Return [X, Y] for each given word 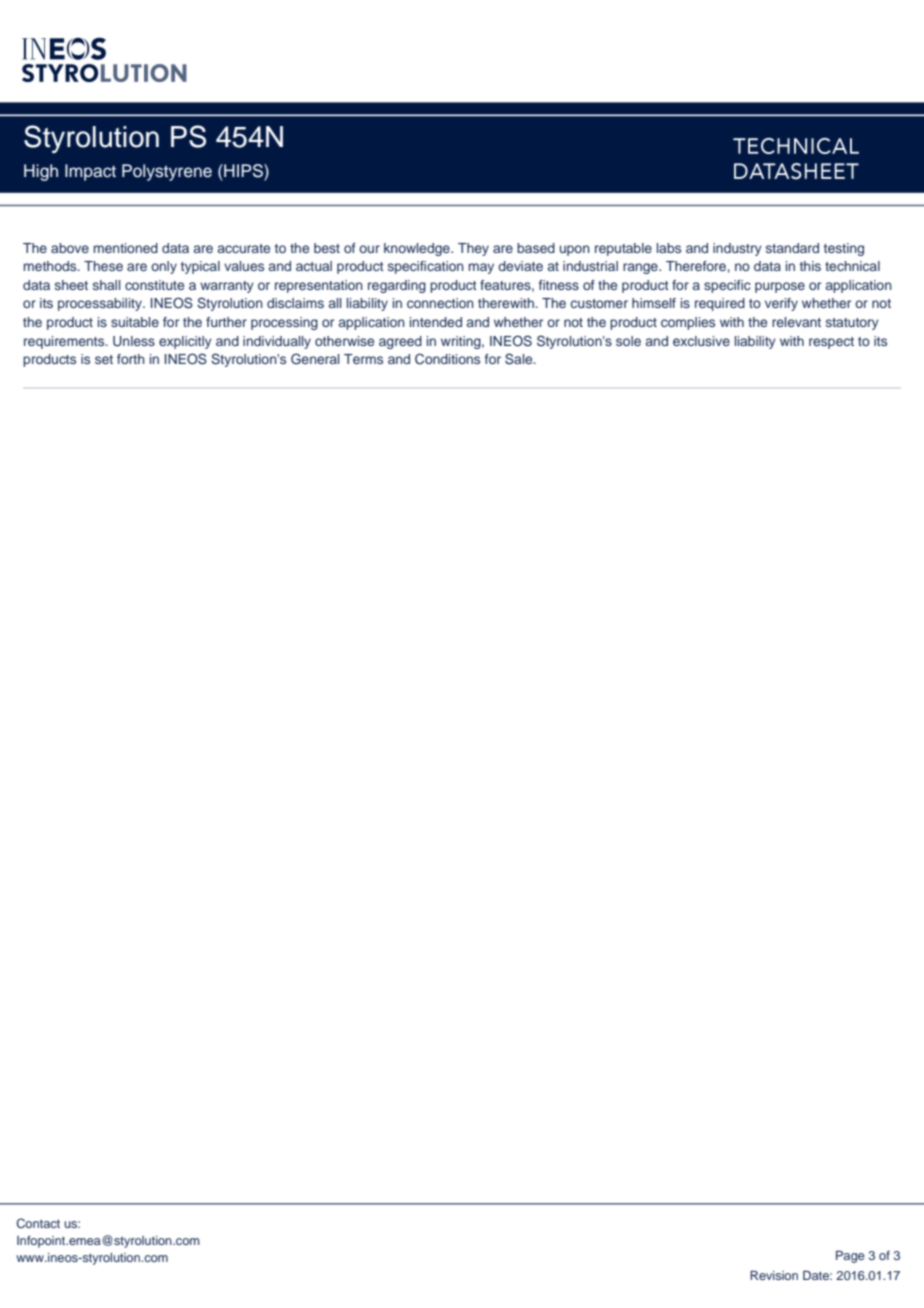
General [315, 359]
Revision [774, 1275]
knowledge [418, 249]
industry [737, 249]
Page [850, 1256]
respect [831, 343]
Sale [520, 359]
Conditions [447, 359]
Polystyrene [167, 172]
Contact [38, 1223]
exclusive [701, 341]
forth [131, 359]
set [104, 359]
